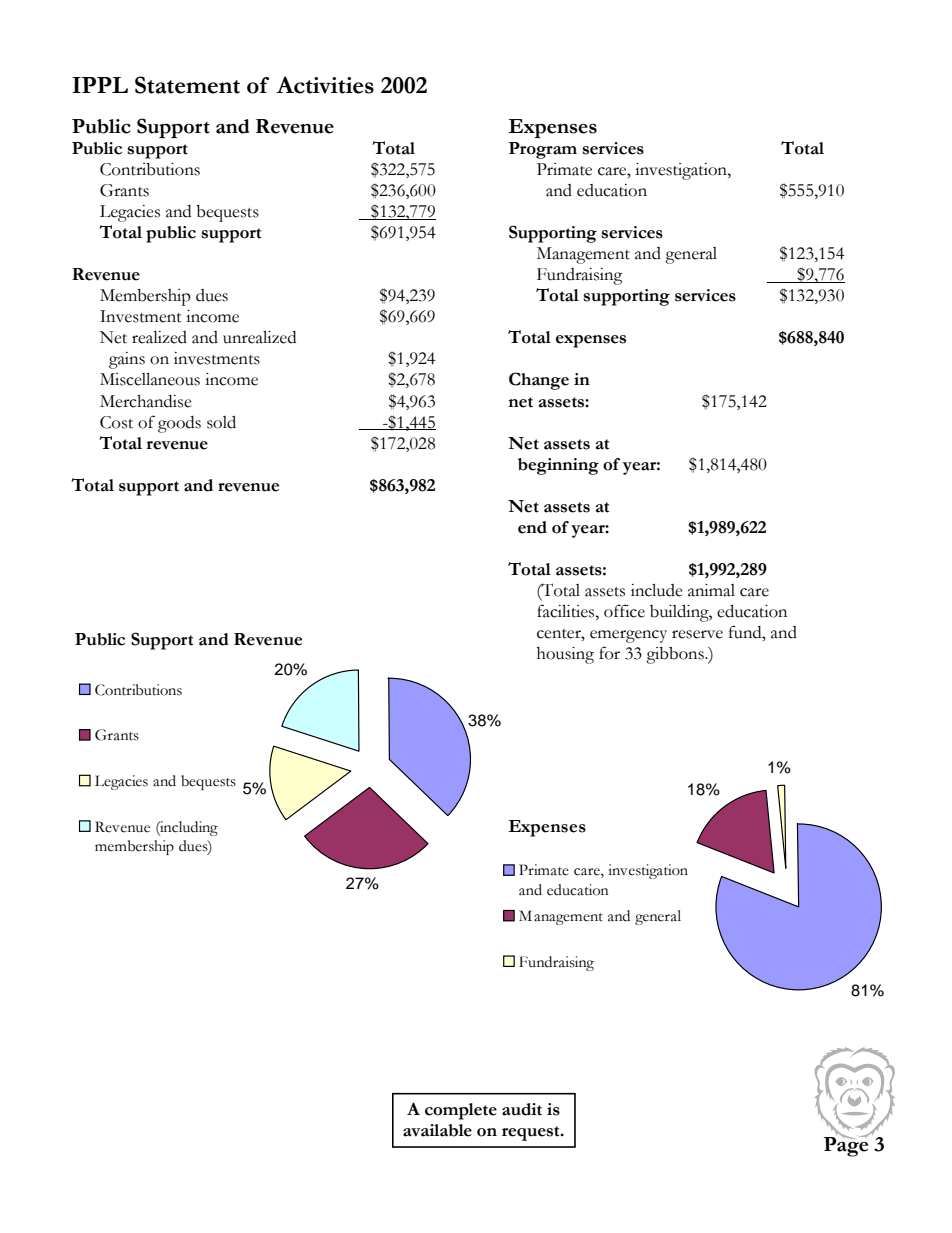 Image resolution: width=952 pixels, height=1233 pixels. What do you see at coordinates (609, 653) in the screenshot?
I see `for` at bounding box center [609, 653].
